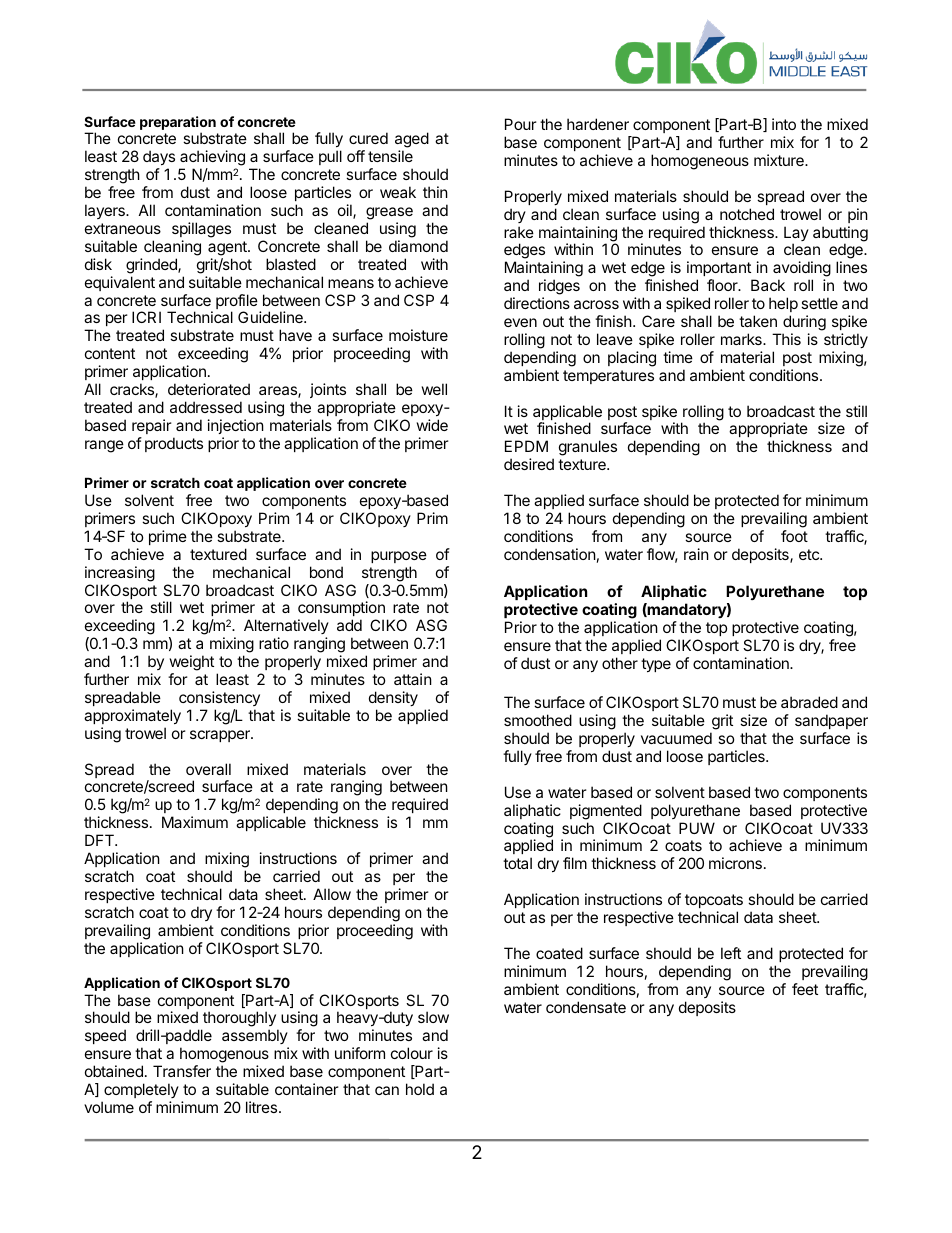 The height and width of the screenshot is (1233, 952). What do you see at coordinates (805, 989) in the screenshot?
I see `feet` at bounding box center [805, 989].
